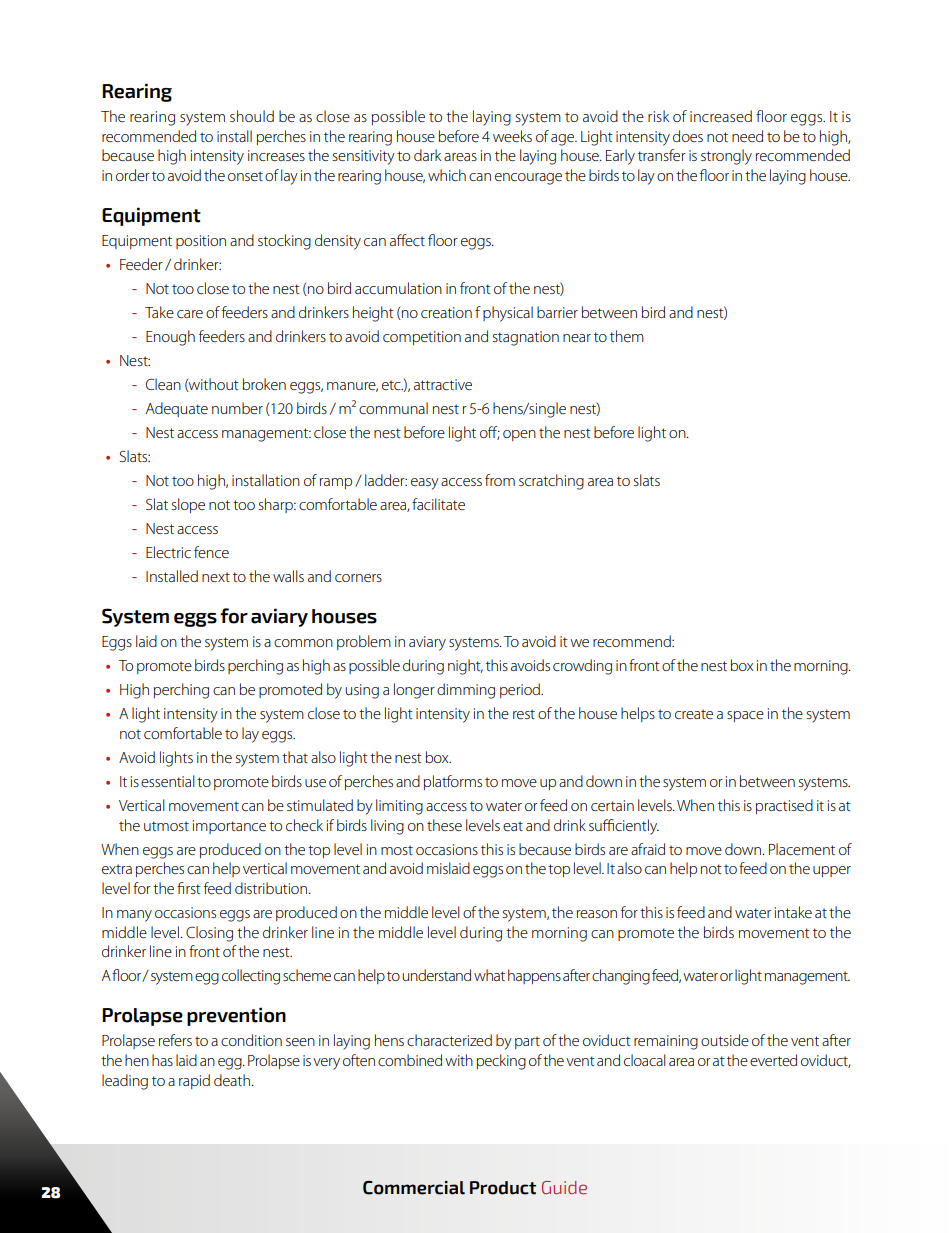  What do you see at coordinates (747, 136) in the page?
I see `need` at bounding box center [747, 136].
